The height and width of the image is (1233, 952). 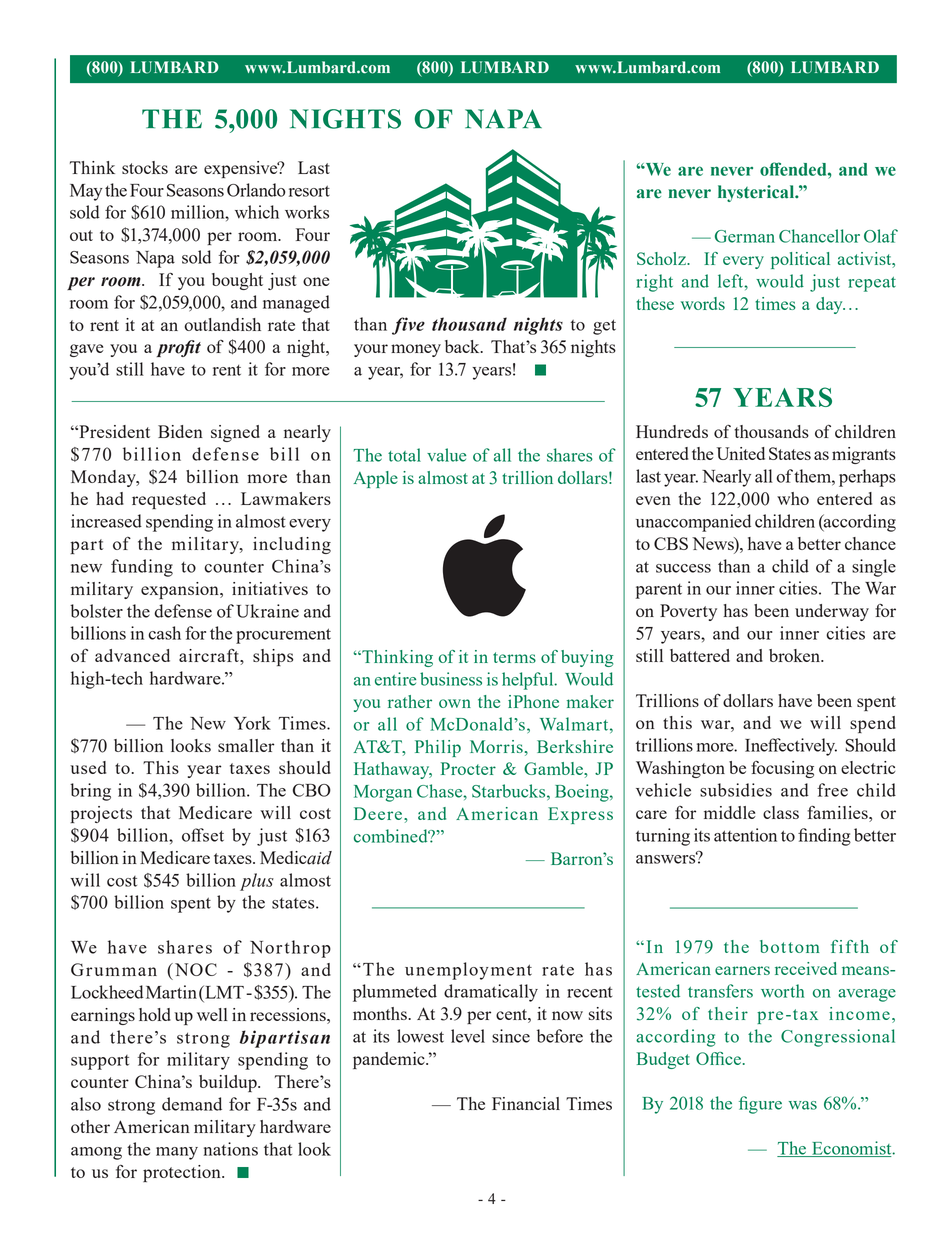 What do you see at coordinates (741, 453) in the image?
I see `United` at bounding box center [741, 453].
